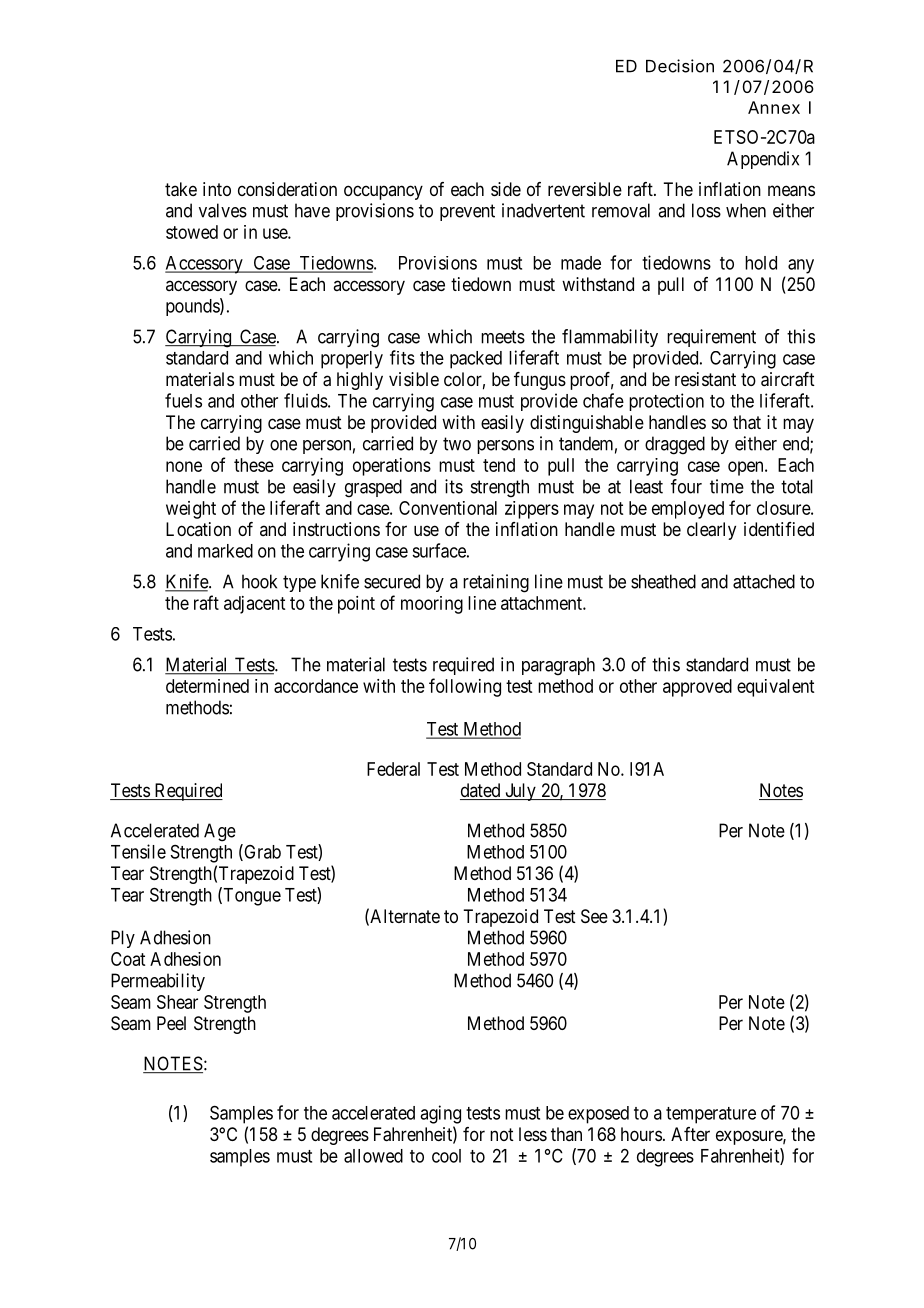 The width and height of the screenshot is (924, 1308). I want to click on Annex, so click(774, 107).
